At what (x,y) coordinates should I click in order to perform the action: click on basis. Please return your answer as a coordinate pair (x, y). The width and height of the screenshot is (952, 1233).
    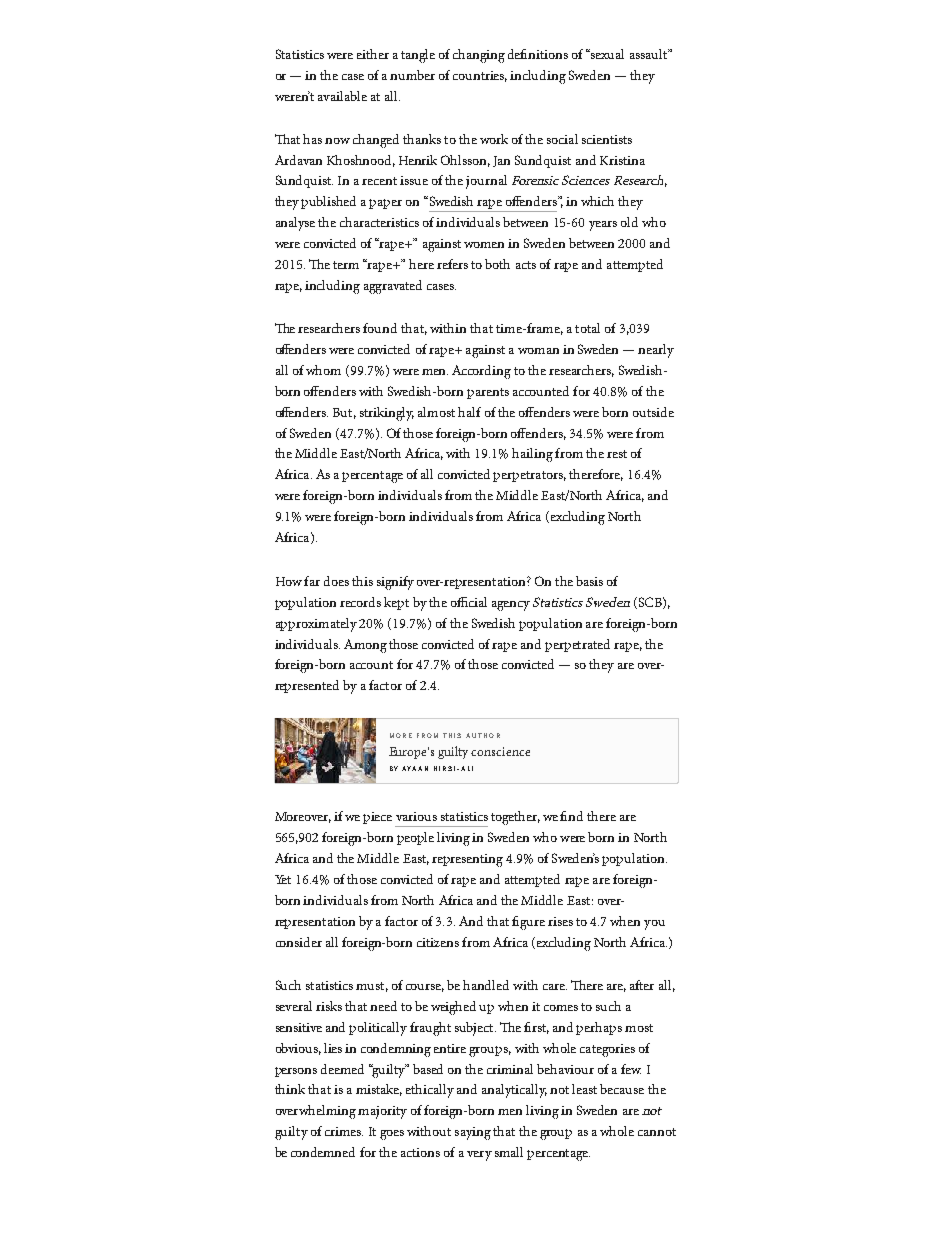
    Looking at the image, I should click on (589, 581).
